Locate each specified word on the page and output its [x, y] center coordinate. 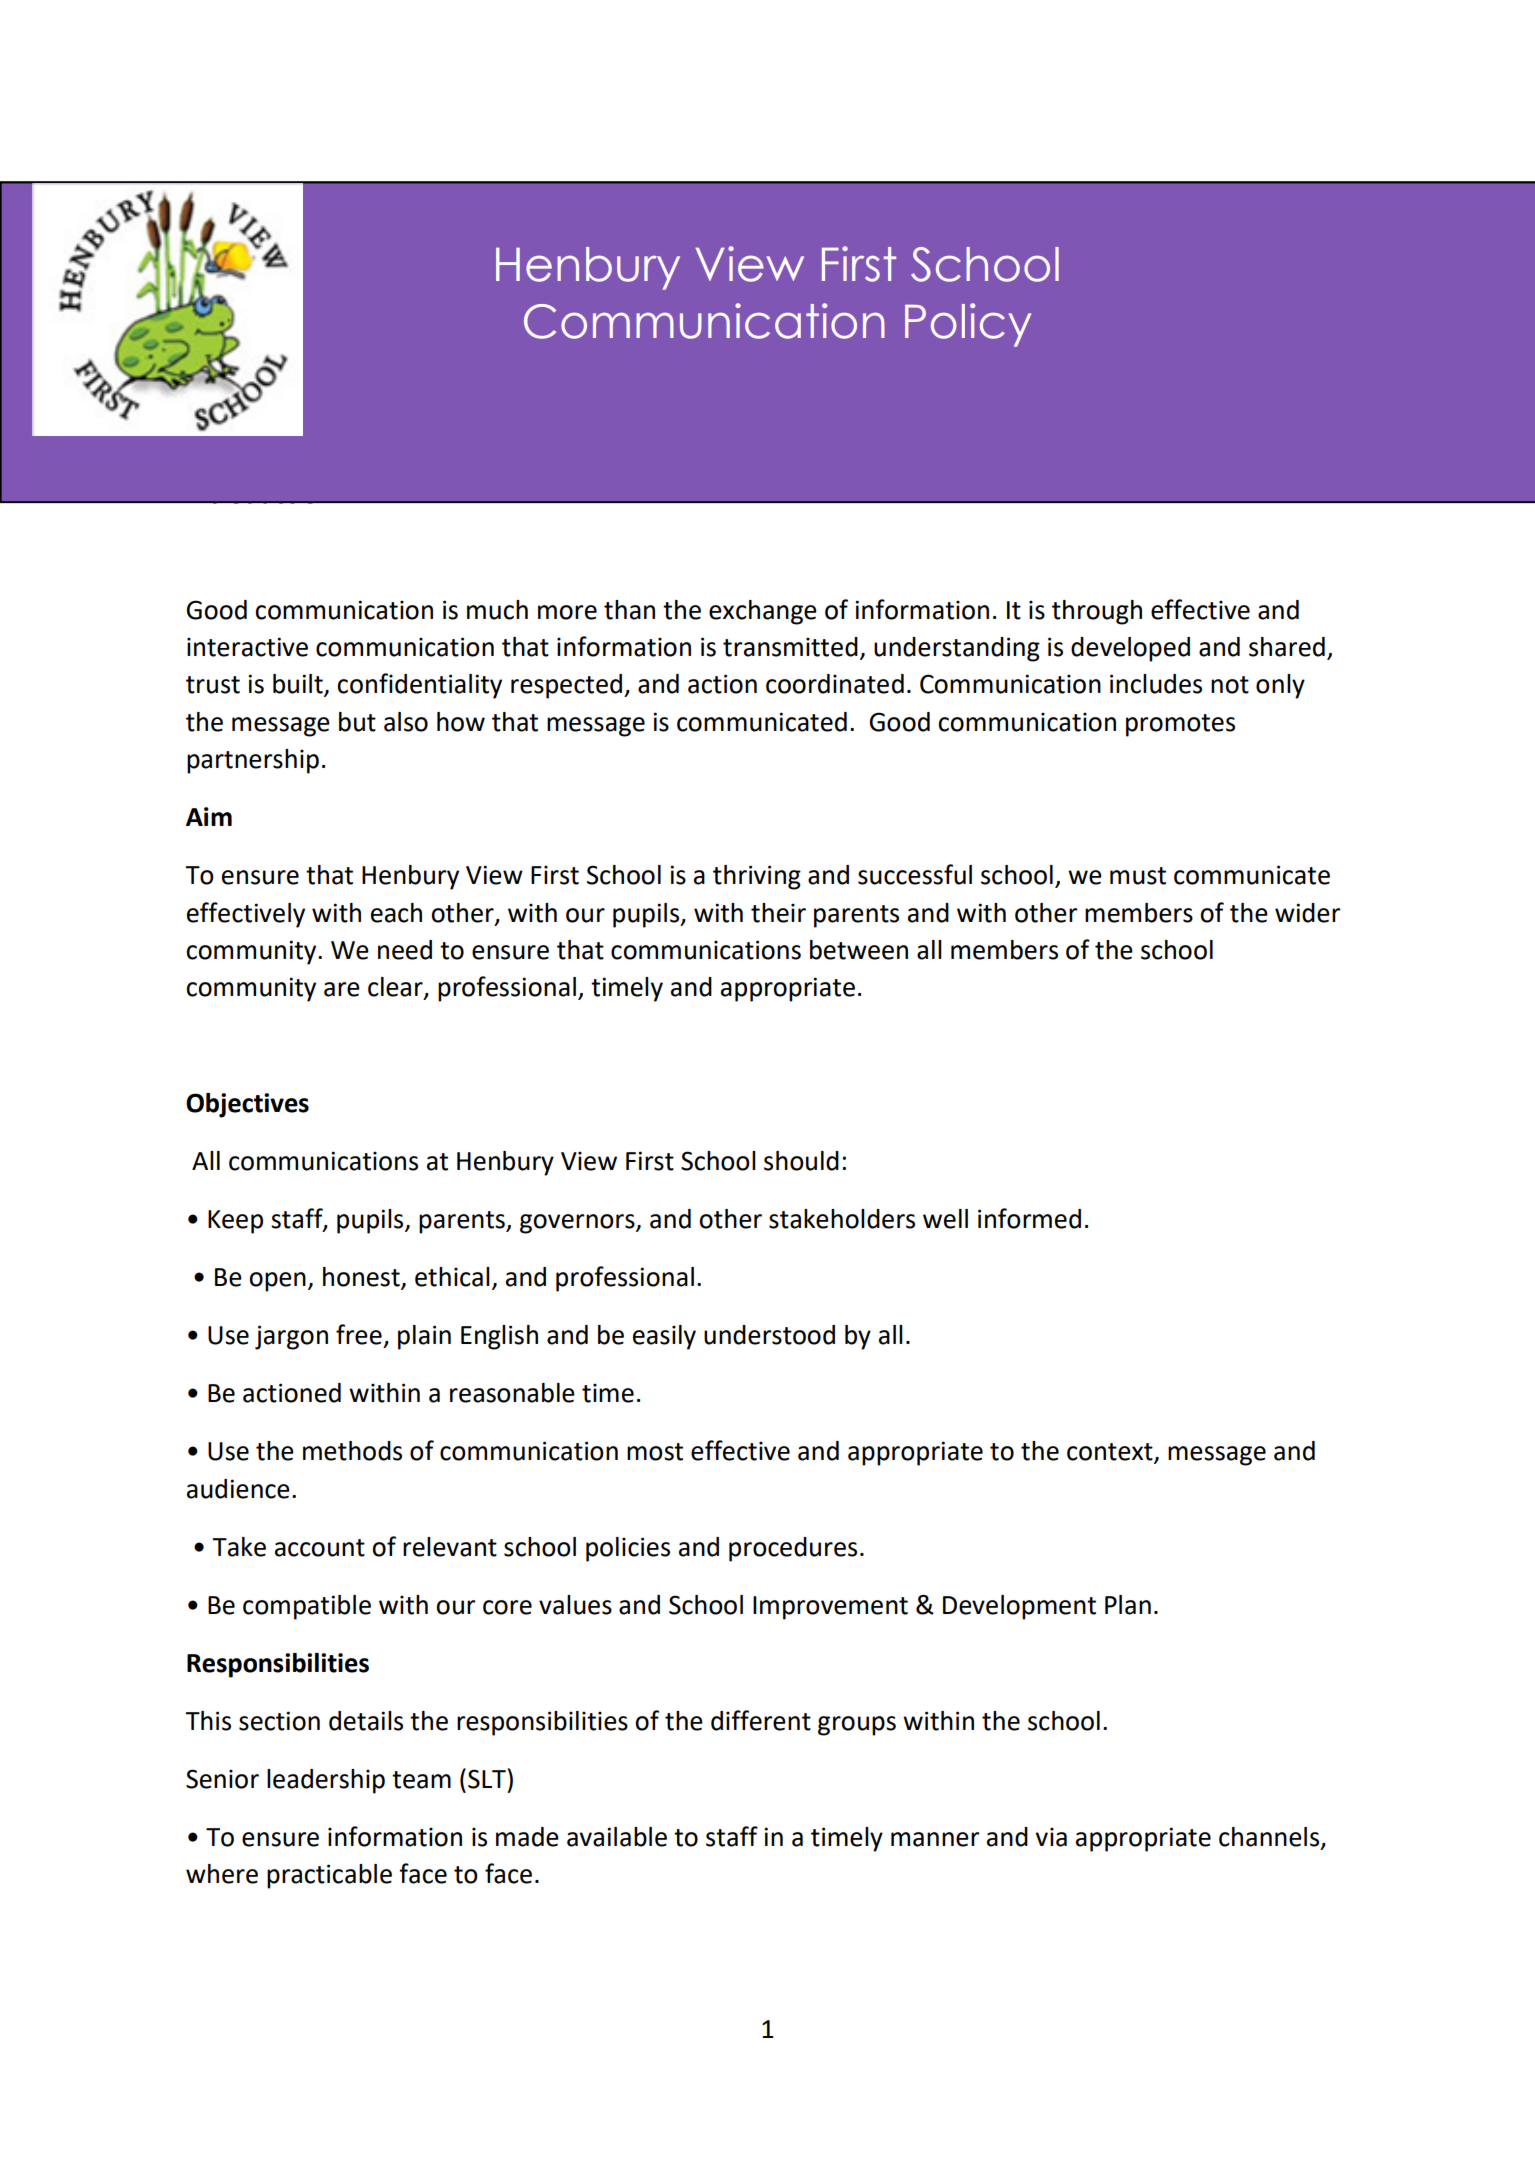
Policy [968, 325]
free [359, 1334]
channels [1270, 1837]
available [617, 1837]
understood [769, 1335]
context [1111, 1453]
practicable [329, 1876]
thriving [757, 877]
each [396, 913]
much [497, 610]
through [1097, 612]
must [1138, 876]
